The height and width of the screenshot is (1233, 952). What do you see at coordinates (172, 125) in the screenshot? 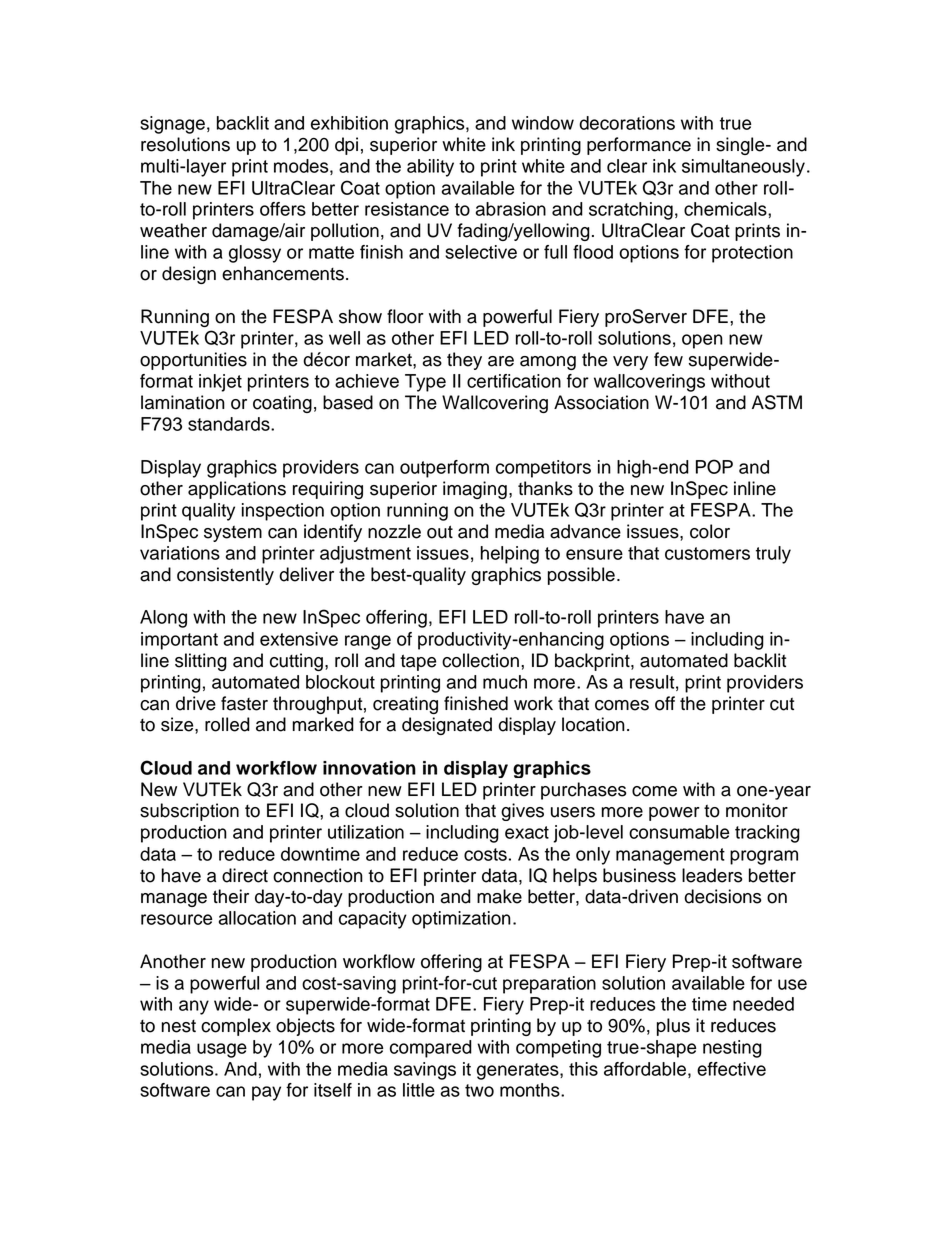
I see `signage` at bounding box center [172, 125].
